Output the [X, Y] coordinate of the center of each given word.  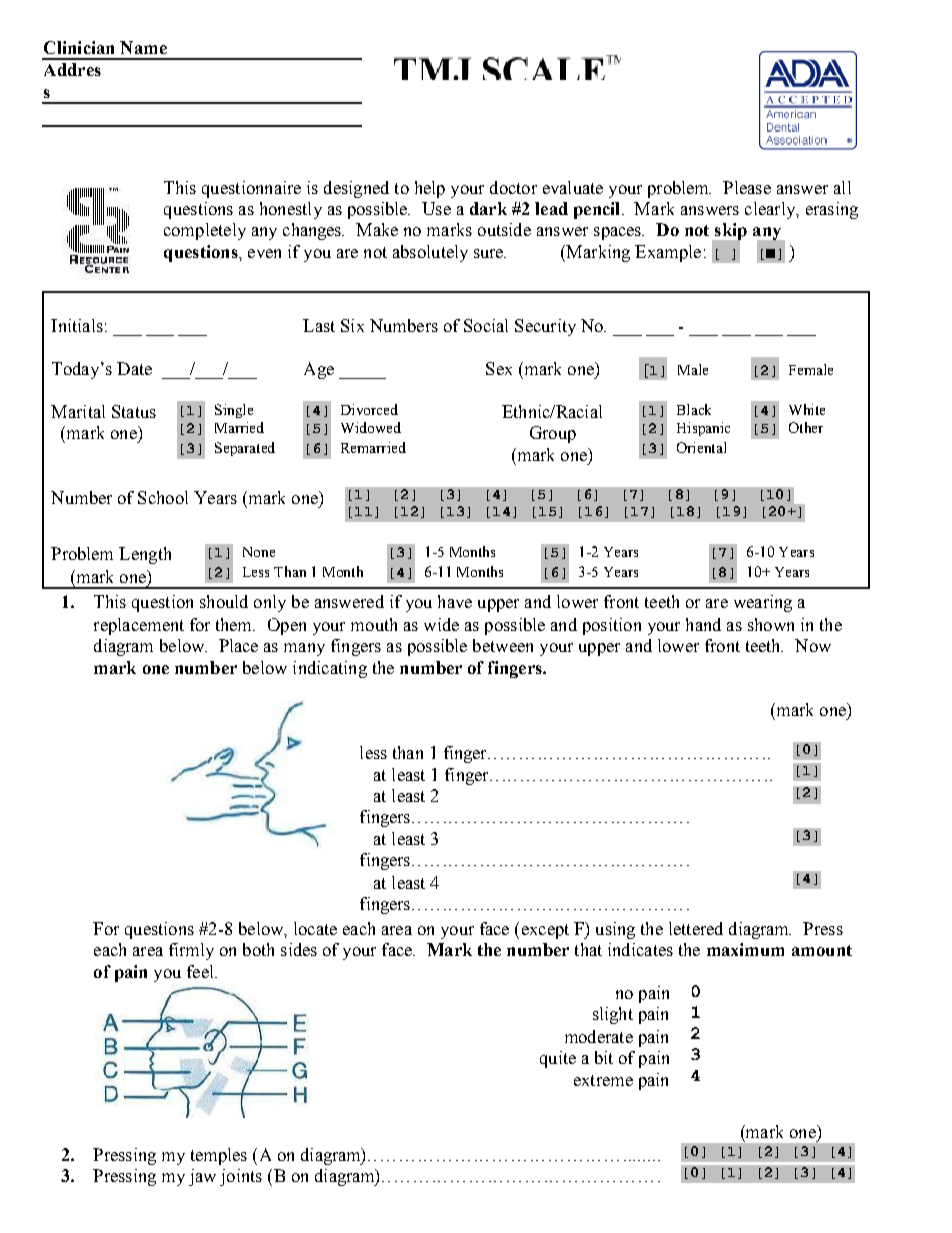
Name [143, 47]
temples [219, 1156]
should [224, 601]
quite [558, 1059]
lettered [696, 928]
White [807, 409]
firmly [191, 951]
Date [134, 368]
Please [747, 187]
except [545, 931]
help [430, 189]
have [455, 601]
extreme [603, 1080]
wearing [763, 603]
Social [486, 325]
